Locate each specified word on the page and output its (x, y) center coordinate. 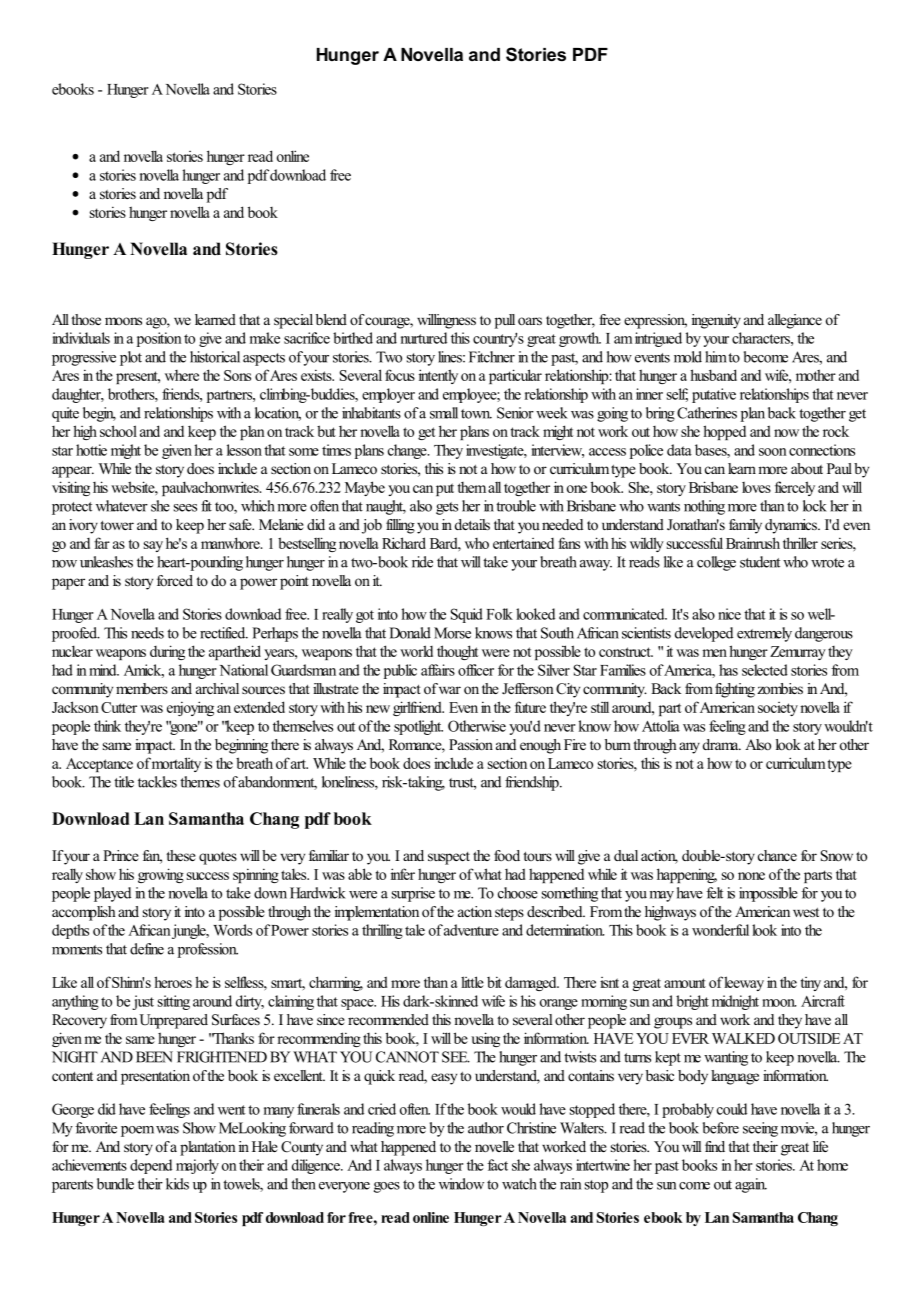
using (485, 1039)
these (181, 855)
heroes (173, 982)
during (167, 652)
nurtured (424, 338)
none (751, 876)
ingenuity (716, 321)
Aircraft (823, 1001)
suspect (449, 858)
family (745, 526)
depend (151, 1166)
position (159, 339)
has (728, 670)
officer (476, 670)
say (153, 546)
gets (447, 508)
